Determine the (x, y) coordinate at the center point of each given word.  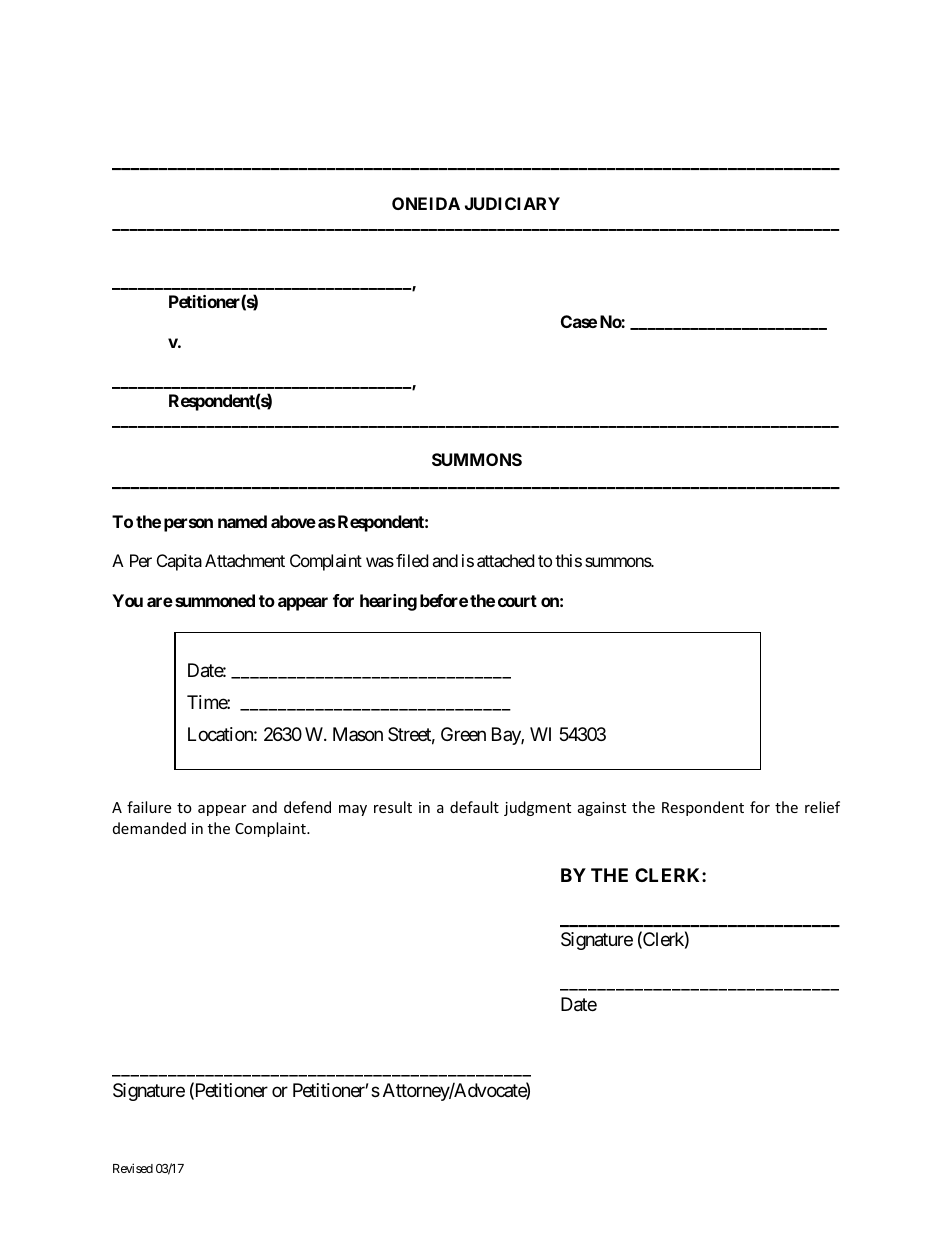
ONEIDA (426, 203)
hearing (388, 602)
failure (149, 807)
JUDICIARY (512, 203)
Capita (179, 562)
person (188, 525)
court (517, 601)
